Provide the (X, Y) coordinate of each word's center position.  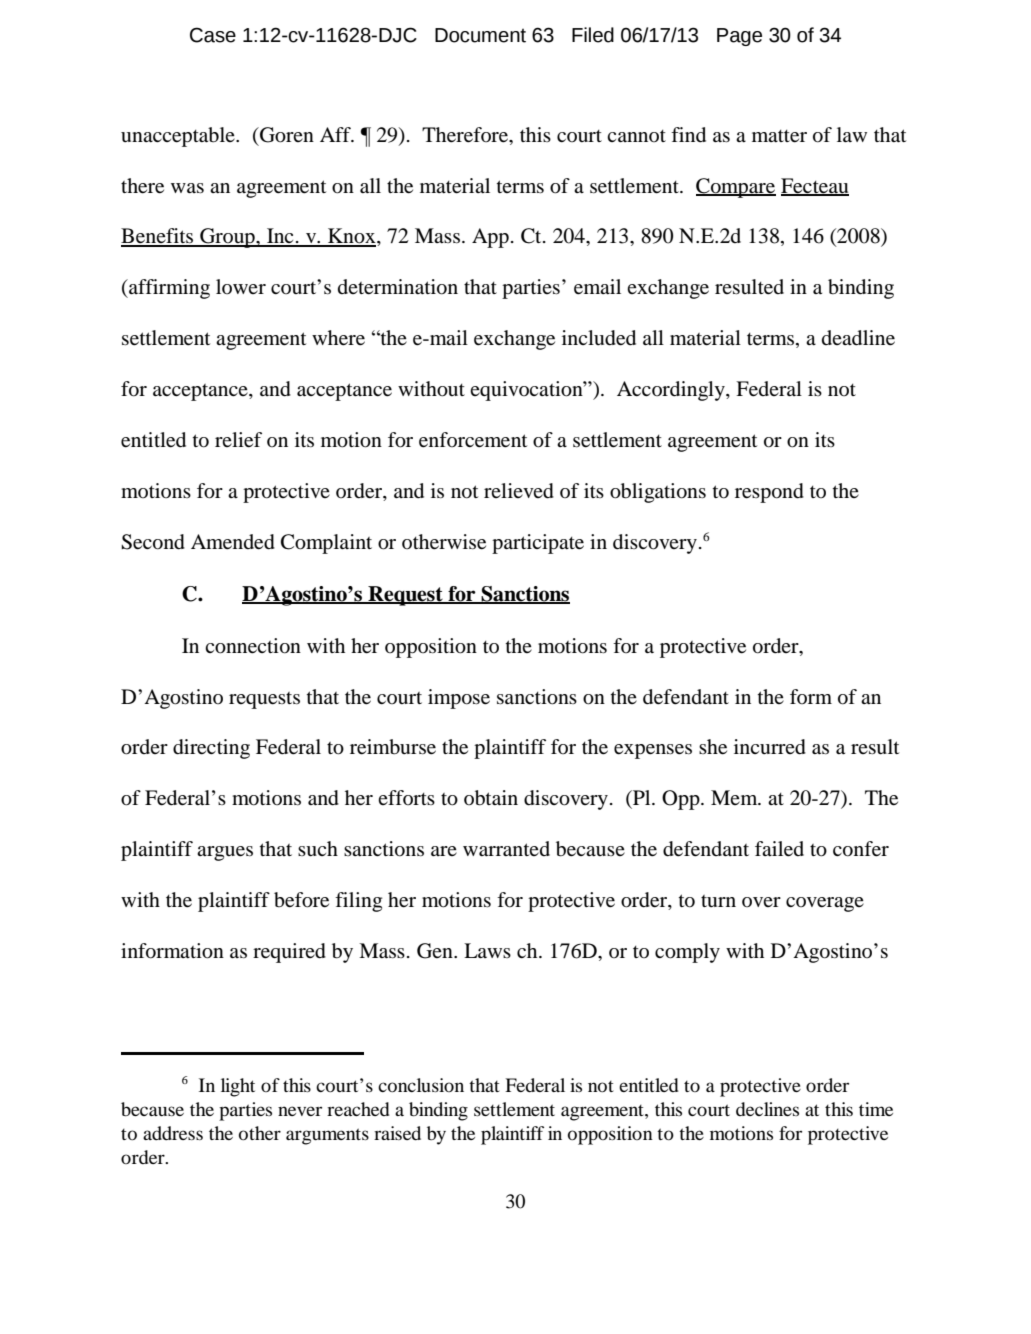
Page (739, 37)
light (238, 1087)
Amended (233, 542)
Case (213, 35)
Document (480, 35)
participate (538, 544)
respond (769, 493)
